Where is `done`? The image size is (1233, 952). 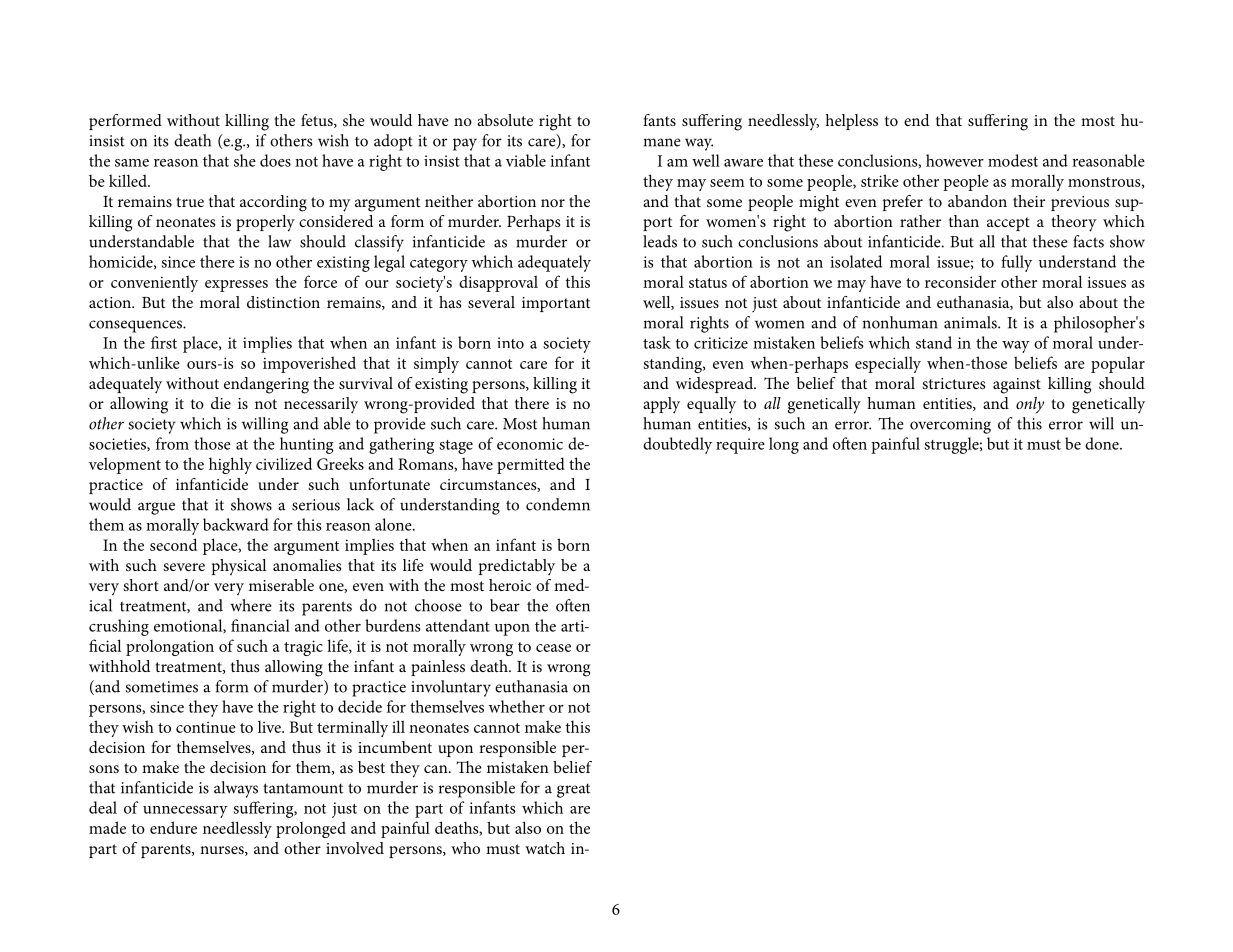 done is located at coordinates (1103, 443).
